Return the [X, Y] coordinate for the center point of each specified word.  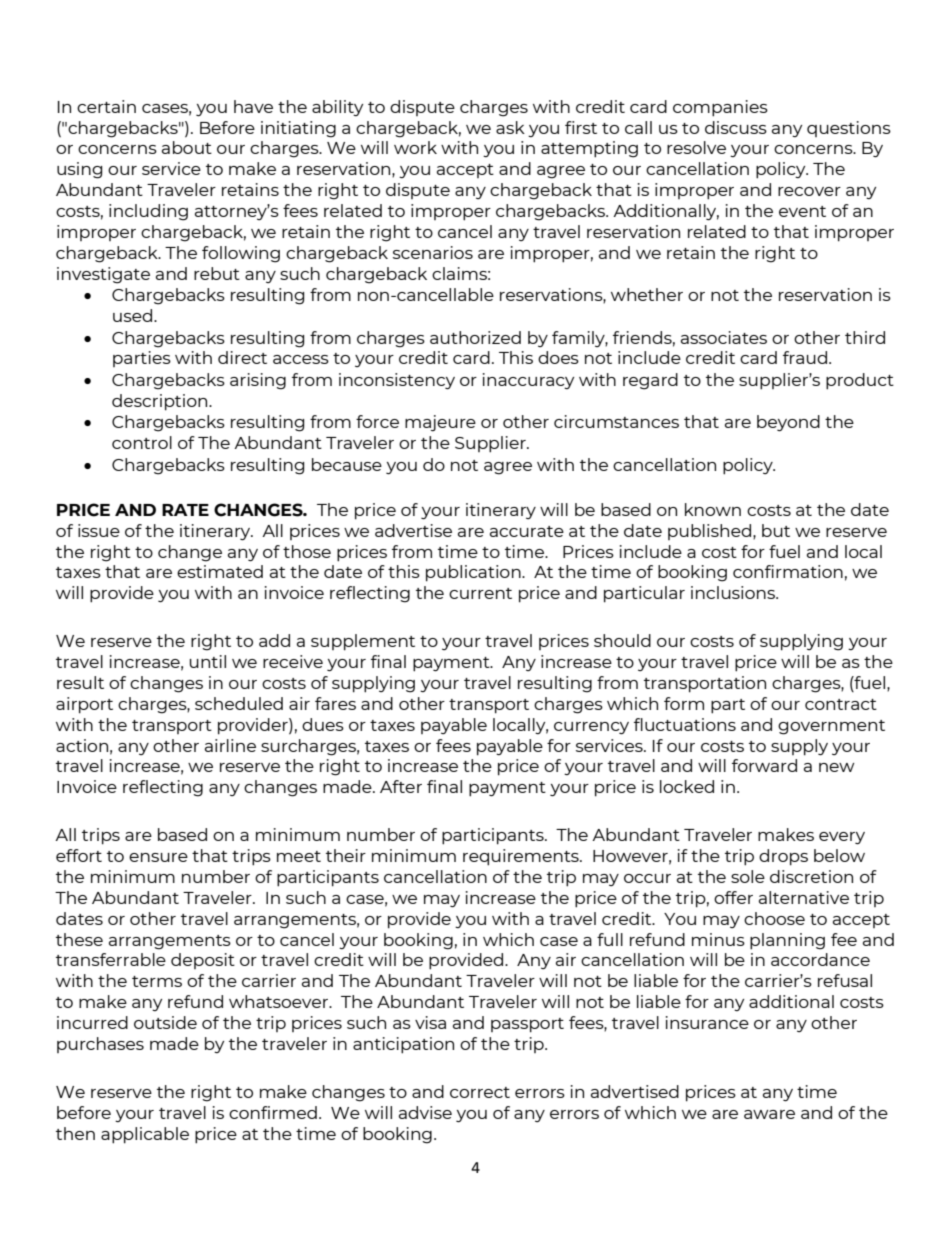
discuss [736, 127]
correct [480, 1092]
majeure [440, 423]
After [401, 786]
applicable [145, 1135]
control [142, 442]
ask [510, 127]
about [187, 147]
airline [230, 745]
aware [769, 1114]
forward [764, 765]
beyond [788, 423]
